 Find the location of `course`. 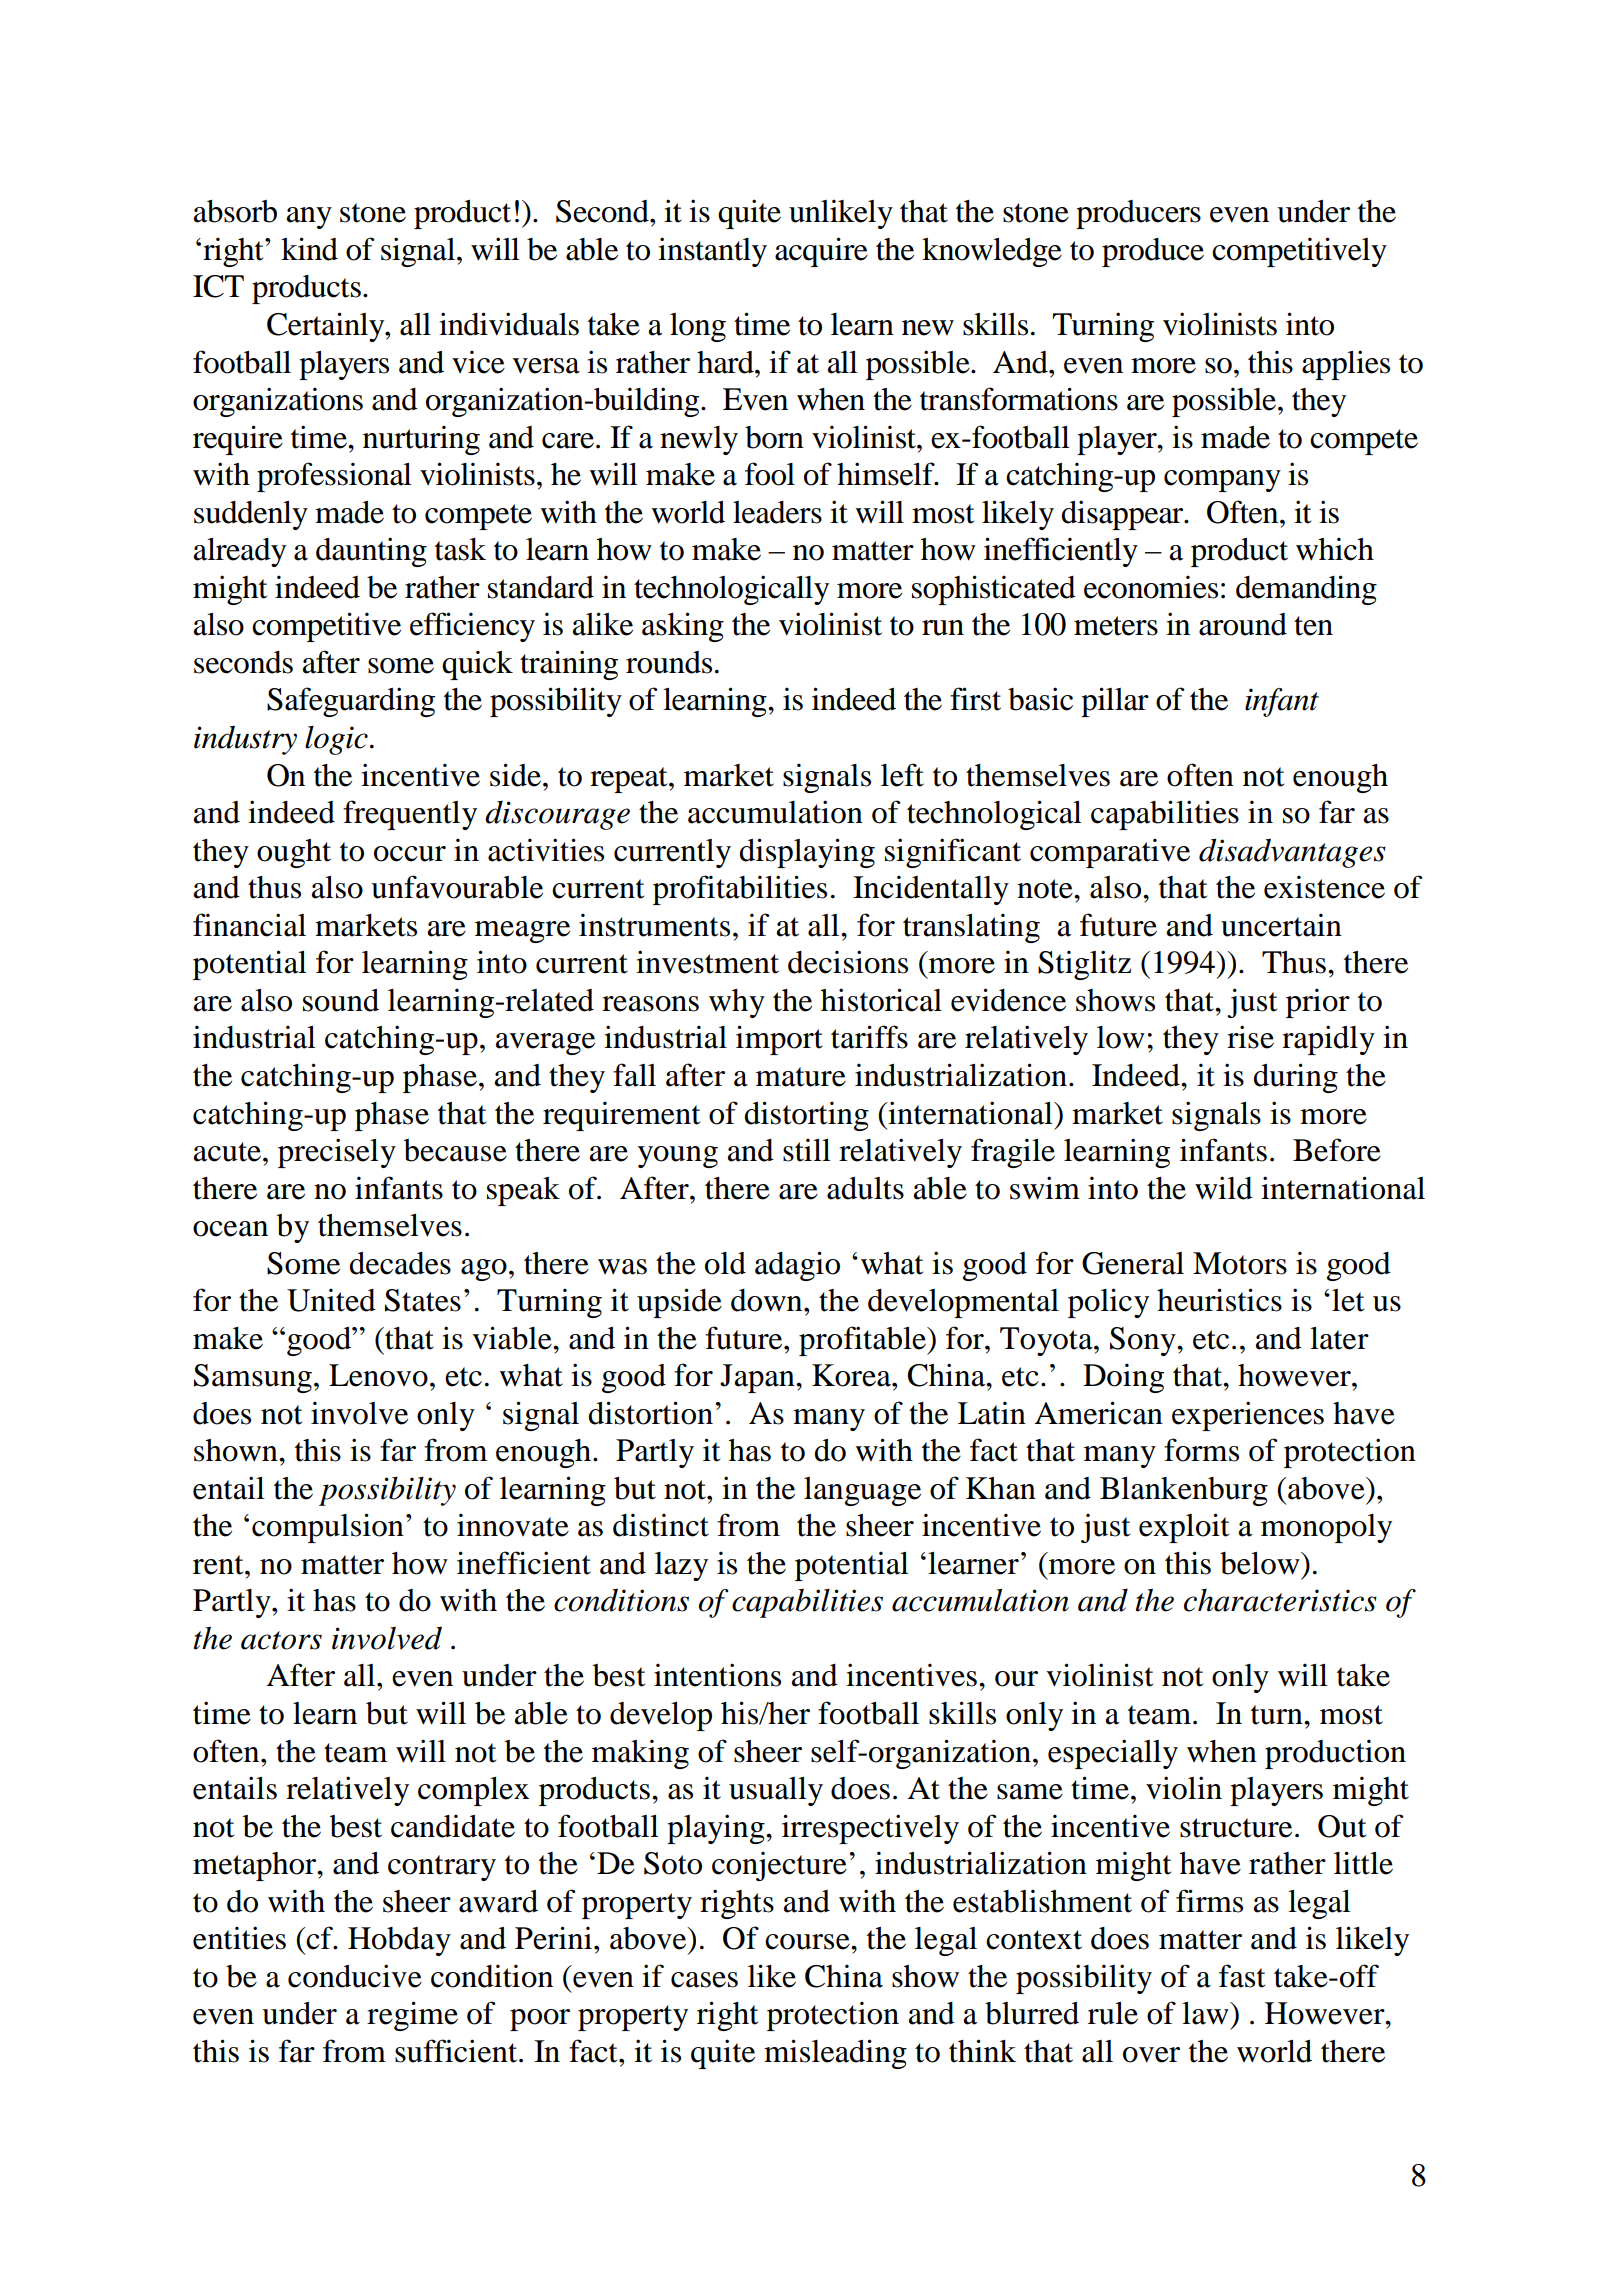

course is located at coordinates (808, 1942).
